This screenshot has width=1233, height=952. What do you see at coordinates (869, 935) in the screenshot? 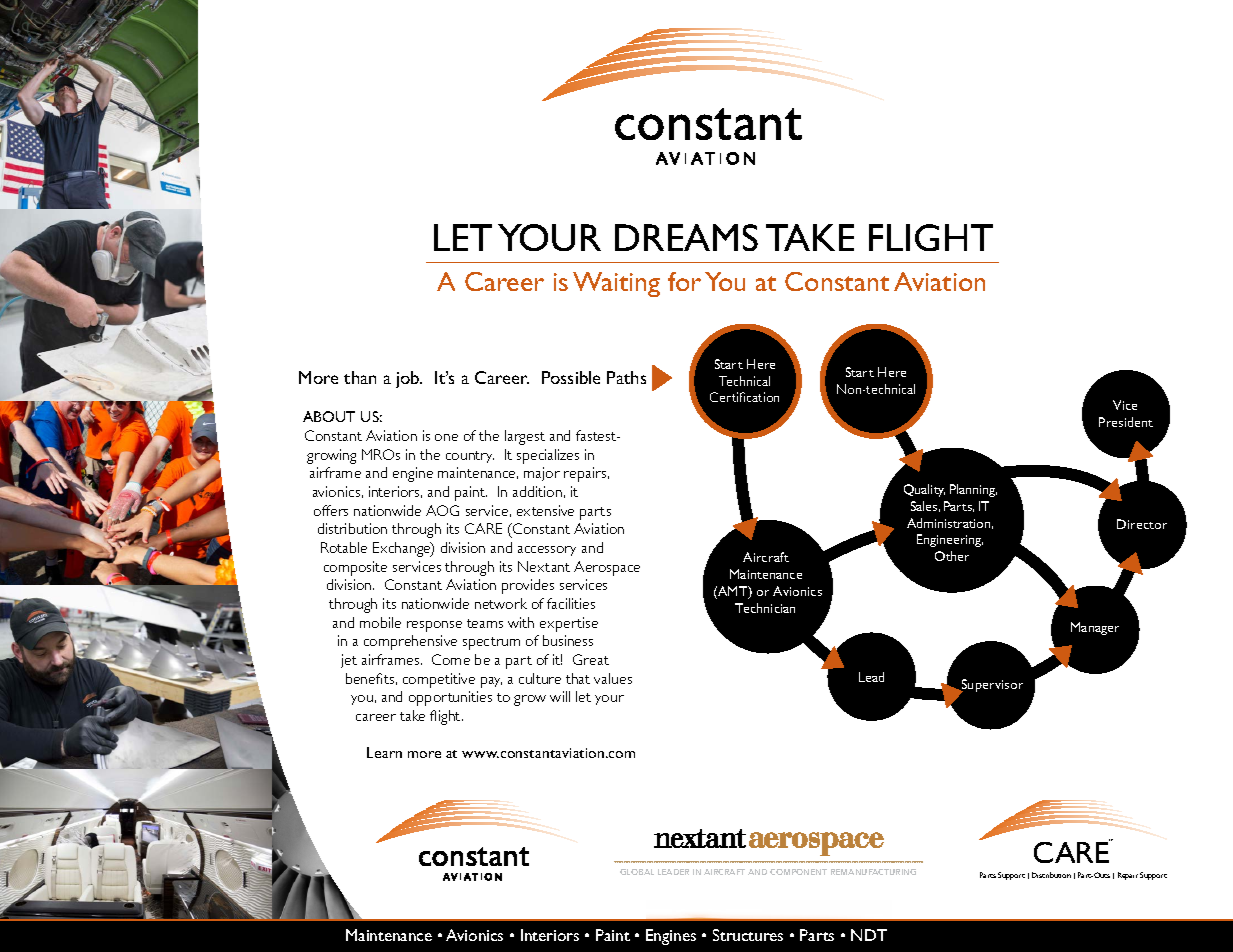
I see `NDT` at bounding box center [869, 935].
